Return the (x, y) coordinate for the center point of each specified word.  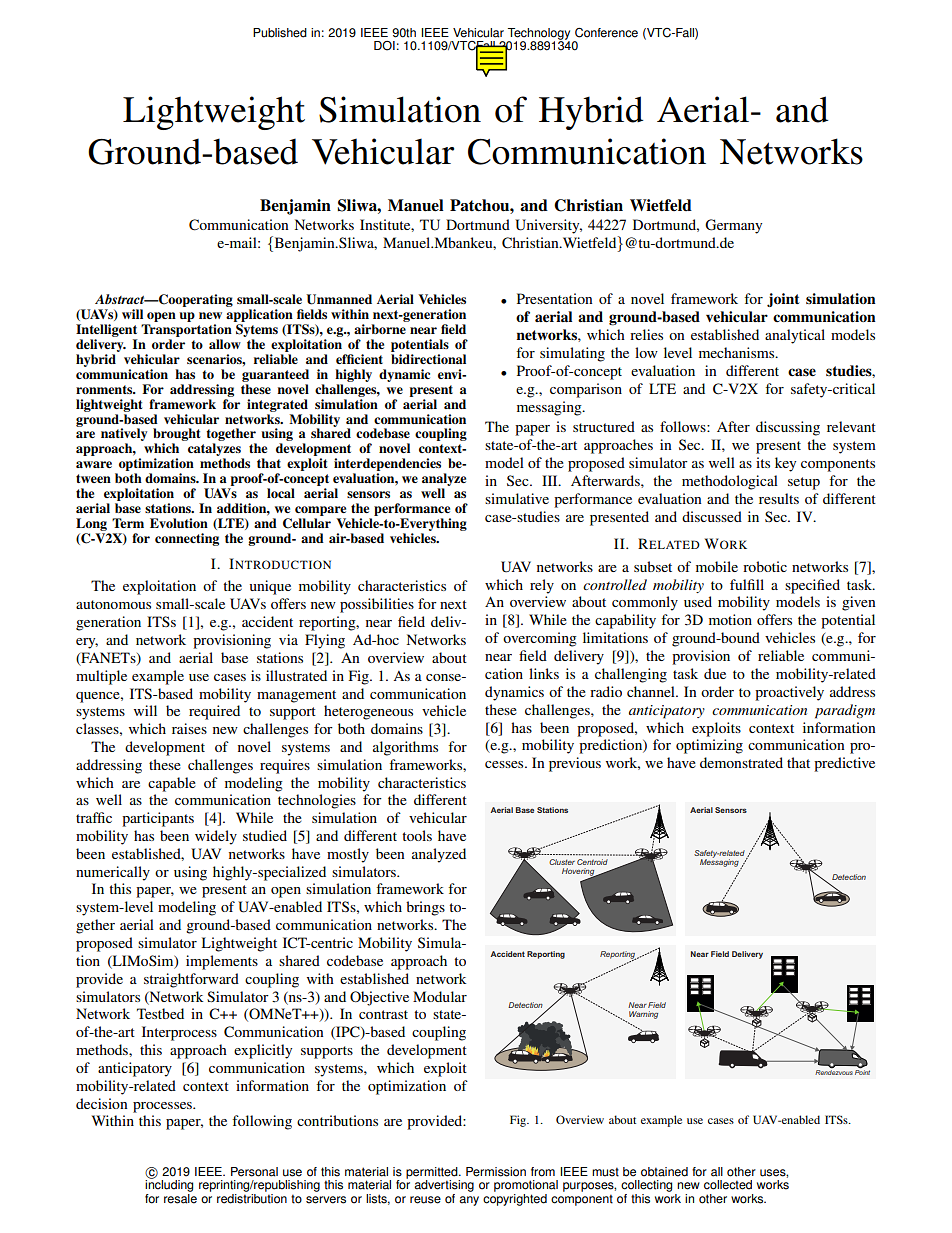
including (169, 1185)
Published (280, 33)
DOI (384, 46)
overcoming (540, 639)
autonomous (113, 604)
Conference (606, 33)
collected (728, 1185)
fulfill (747, 584)
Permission (496, 1172)
